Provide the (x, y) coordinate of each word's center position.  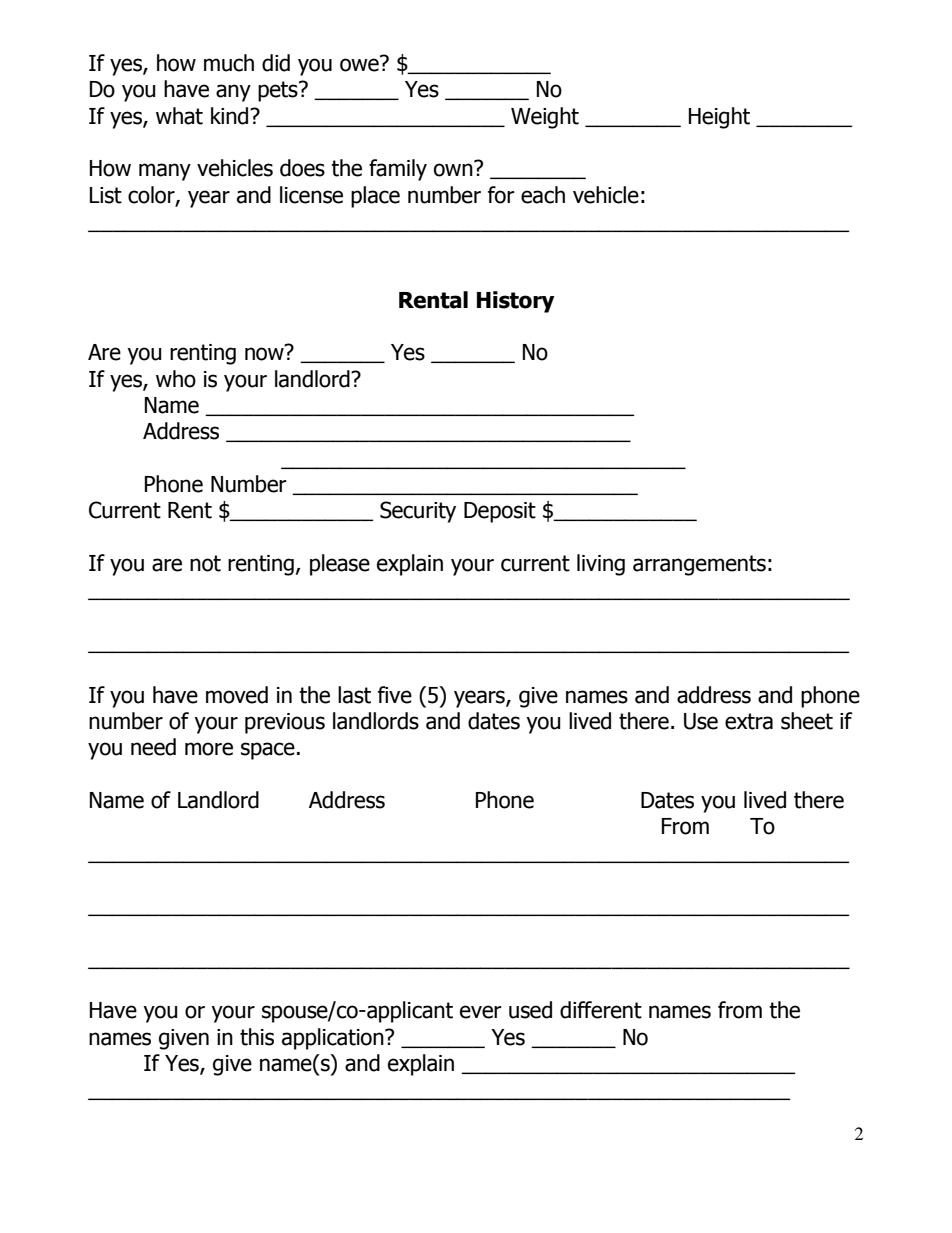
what (179, 116)
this (257, 1037)
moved (237, 695)
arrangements (699, 565)
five (395, 695)
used (530, 1010)
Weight (545, 118)
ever (481, 1012)
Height (719, 118)
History (516, 302)
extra (749, 721)
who (176, 379)
